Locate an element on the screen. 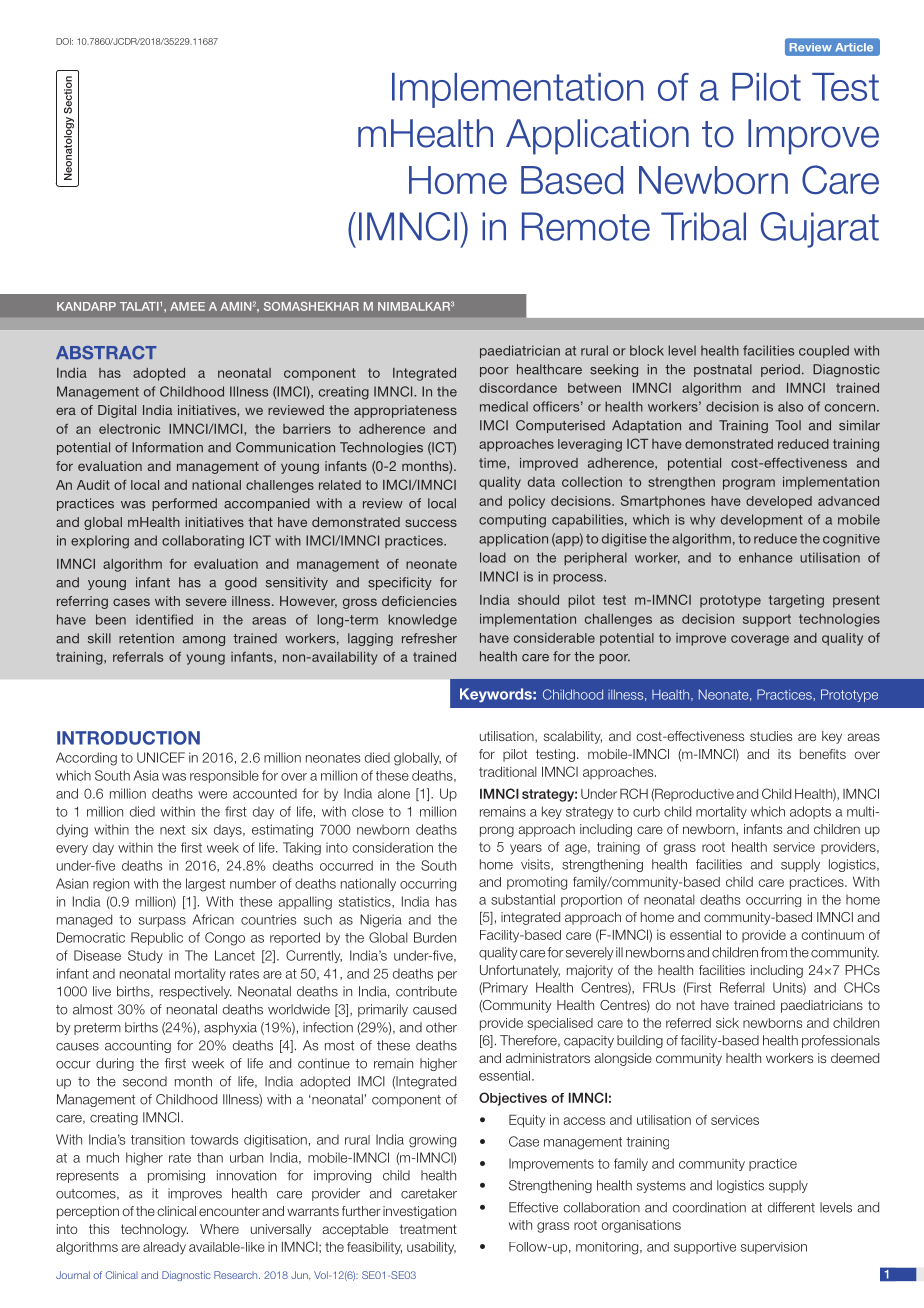  program is located at coordinates (749, 484).
